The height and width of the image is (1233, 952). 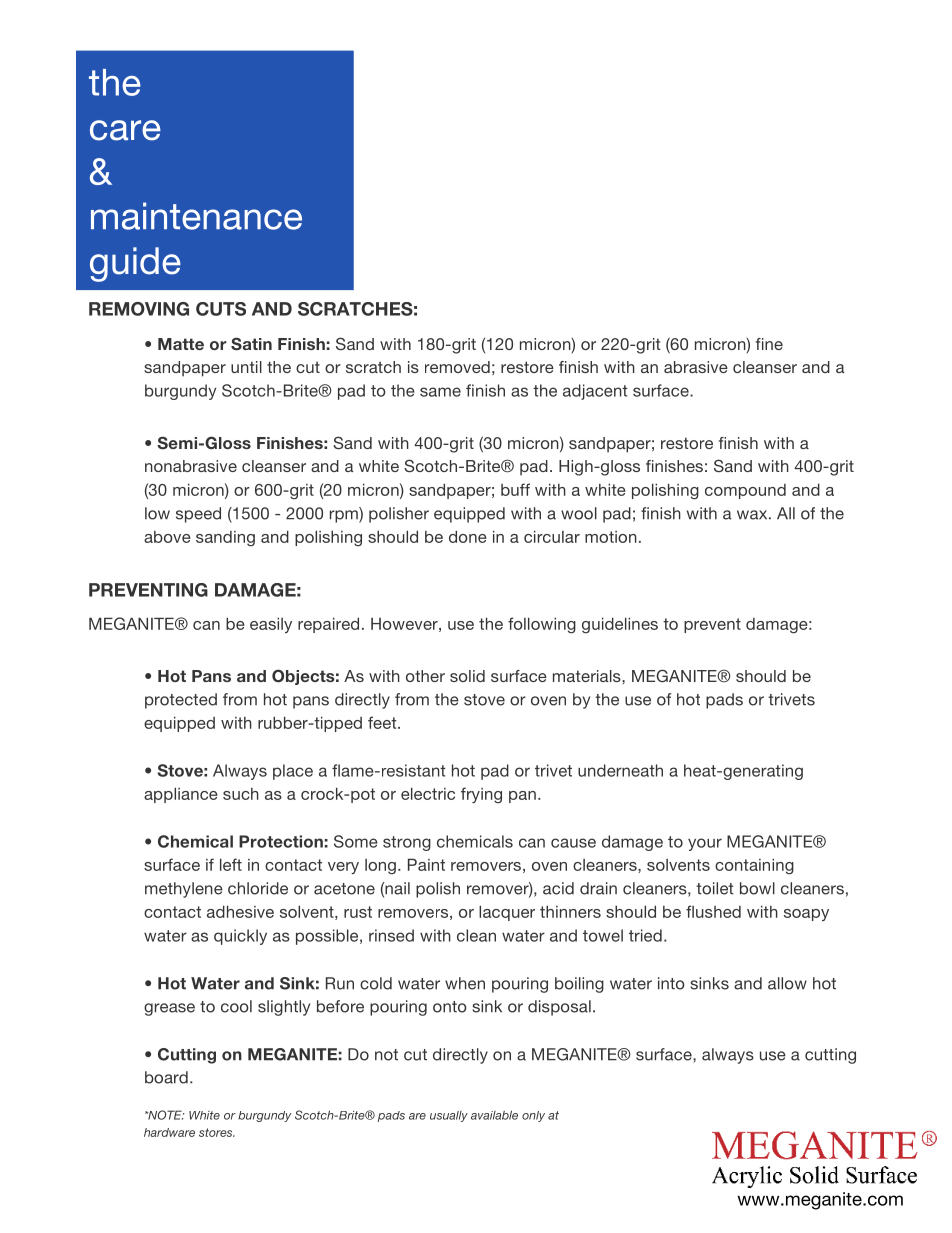 What do you see at coordinates (588, 676) in the image?
I see `materials` at bounding box center [588, 676].
